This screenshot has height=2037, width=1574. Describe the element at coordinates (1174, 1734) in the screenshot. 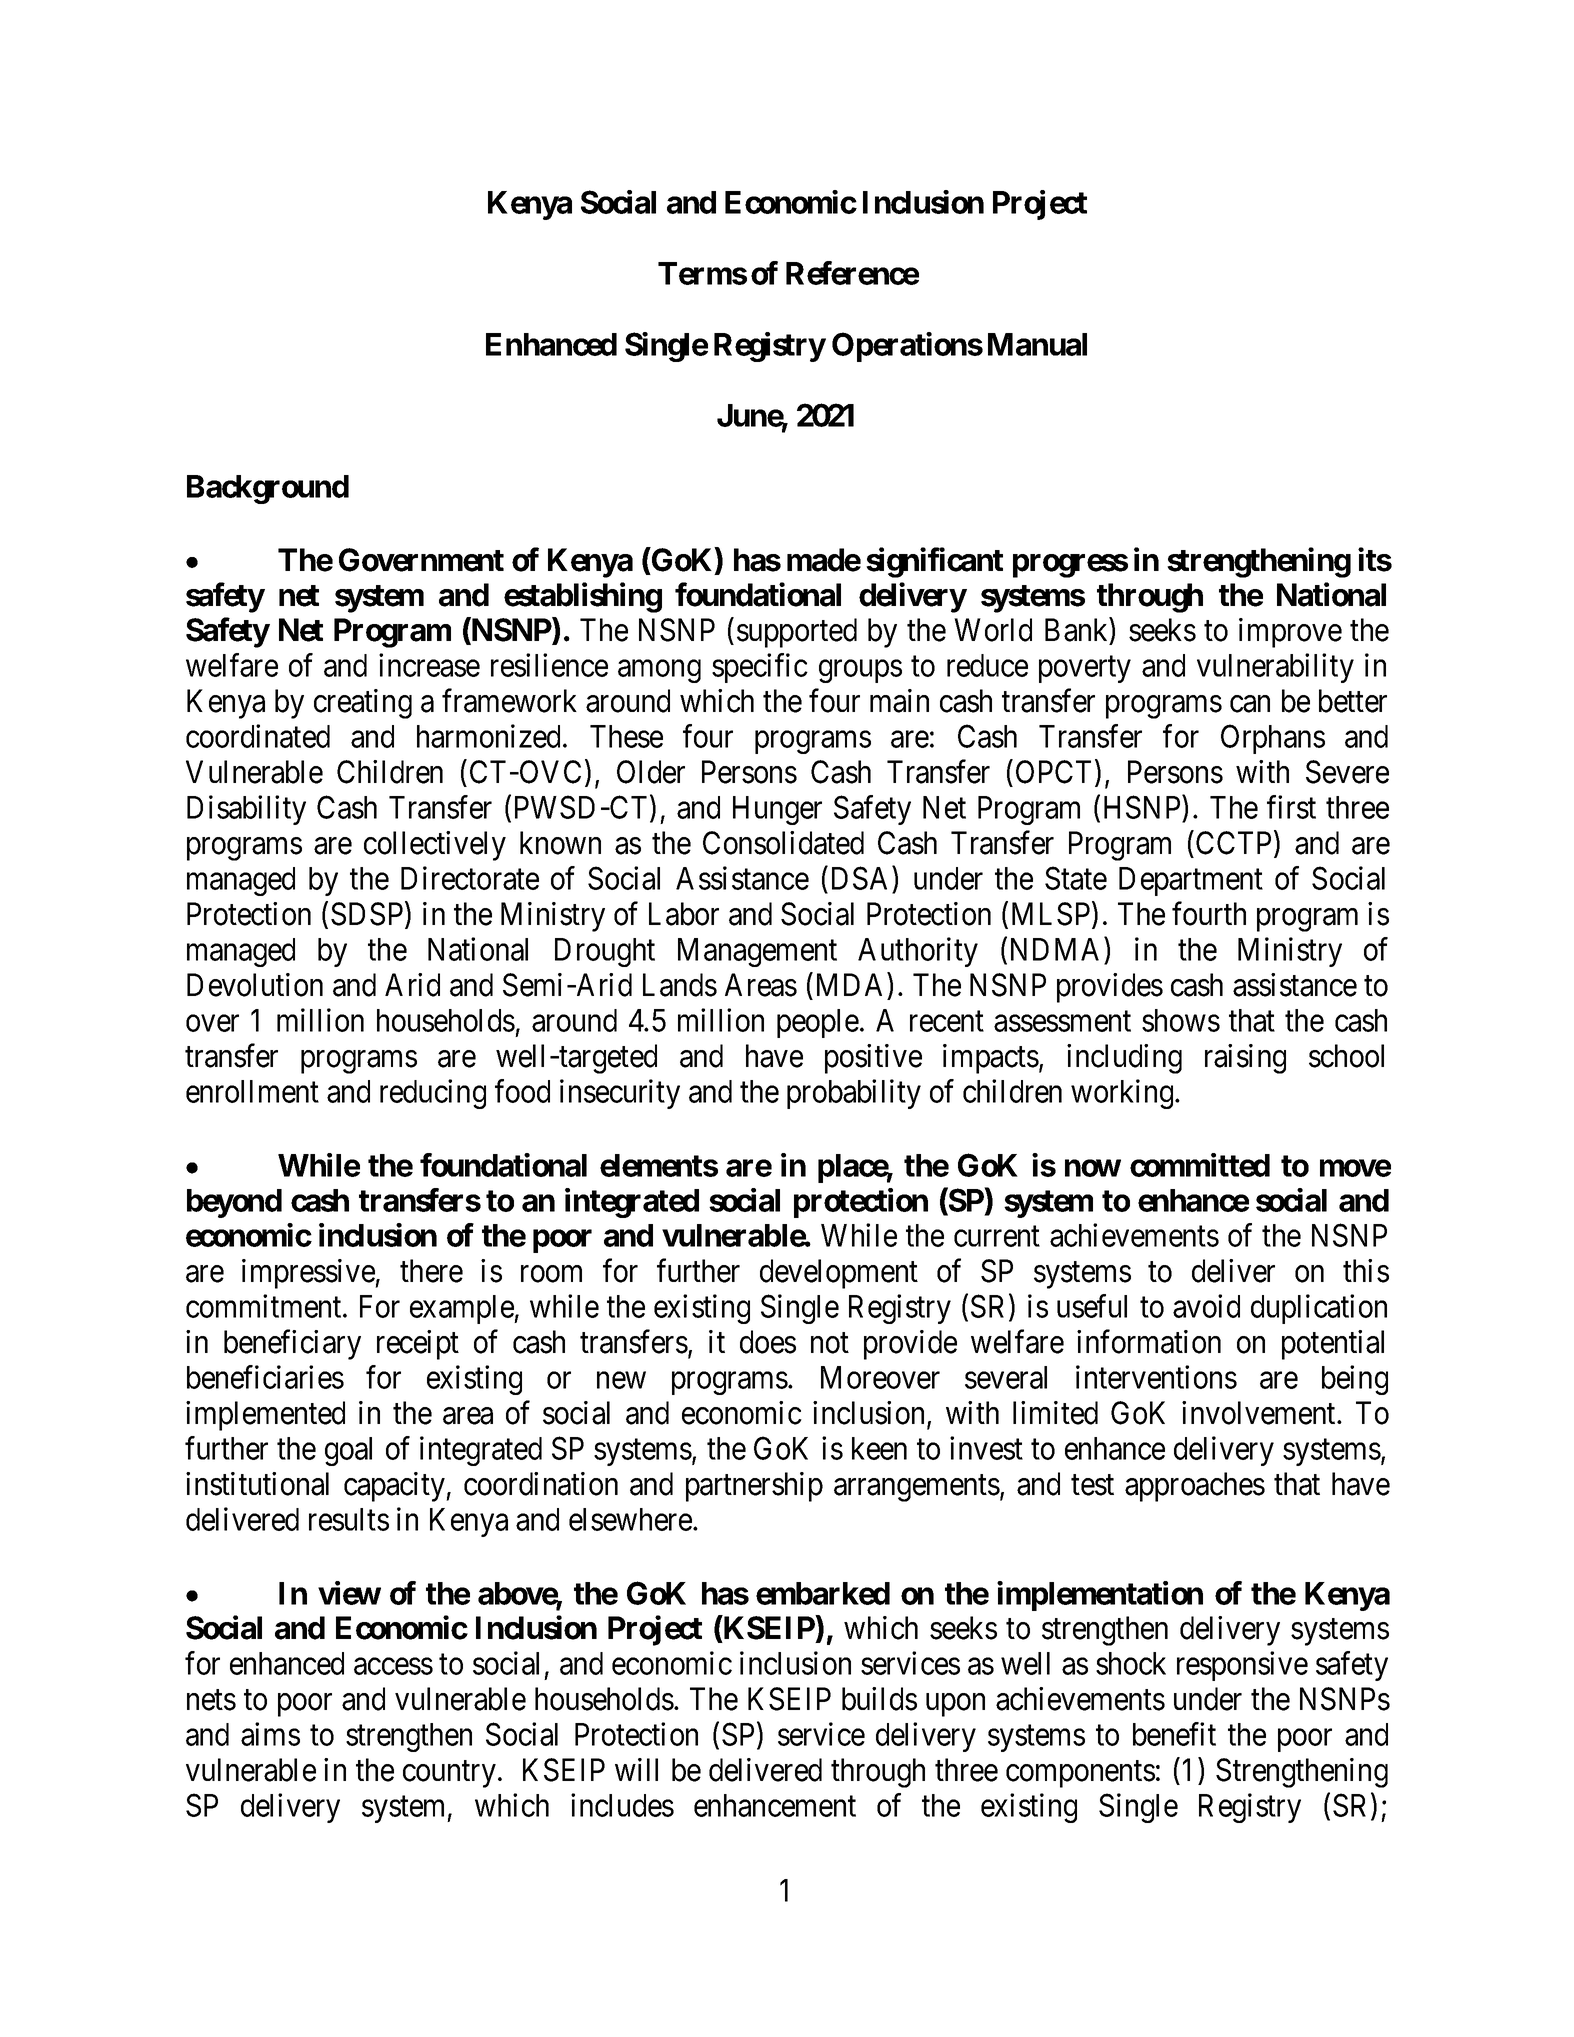

I see `benefit` at that location.
